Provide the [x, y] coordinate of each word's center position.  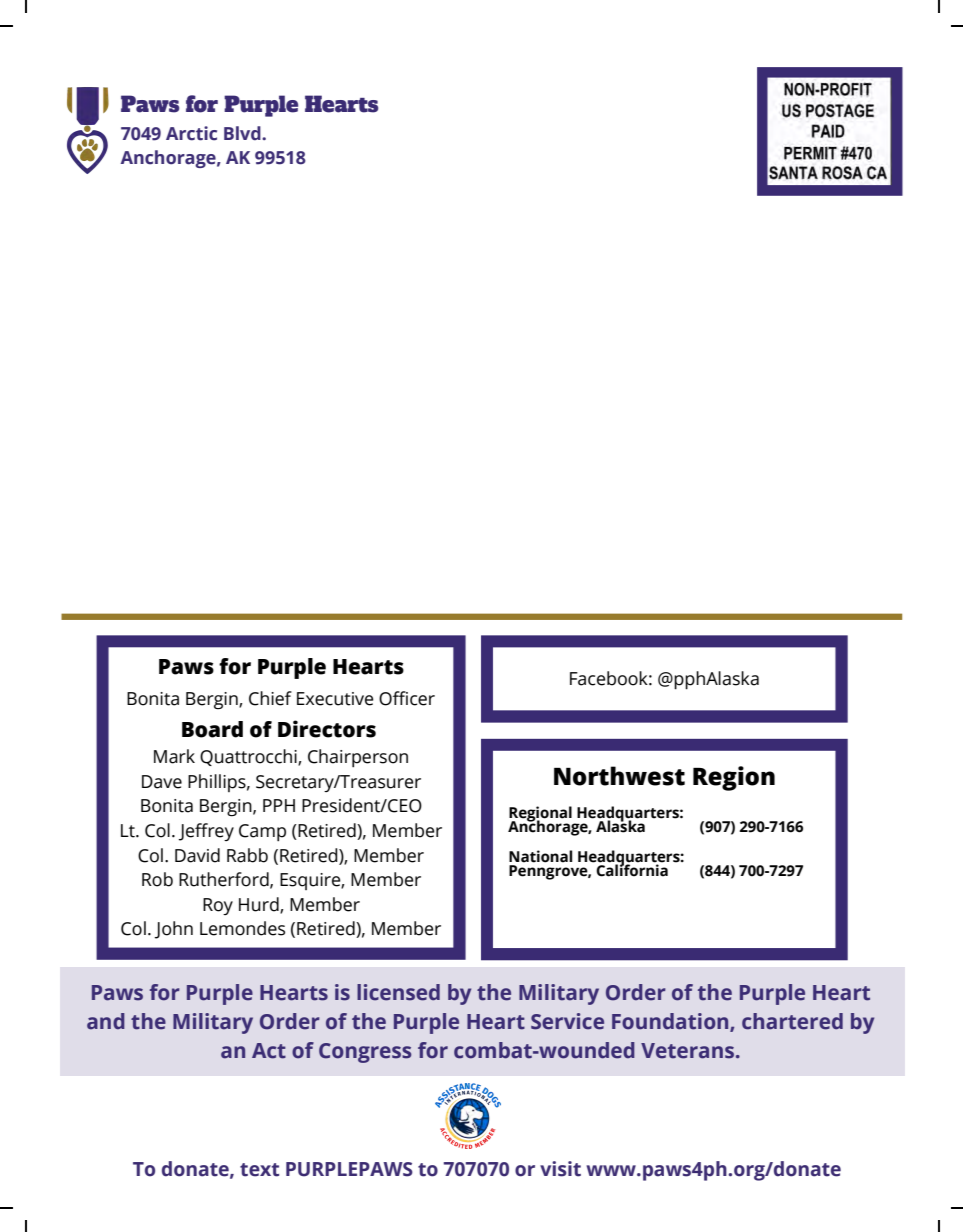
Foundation [671, 1022]
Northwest [619, 776]
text [259, 1170]
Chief [270, 698]
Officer [407, 698]
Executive [335, 699]
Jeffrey [206, 832]
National [540, 856]
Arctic [191, 133]
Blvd [243, 133]
